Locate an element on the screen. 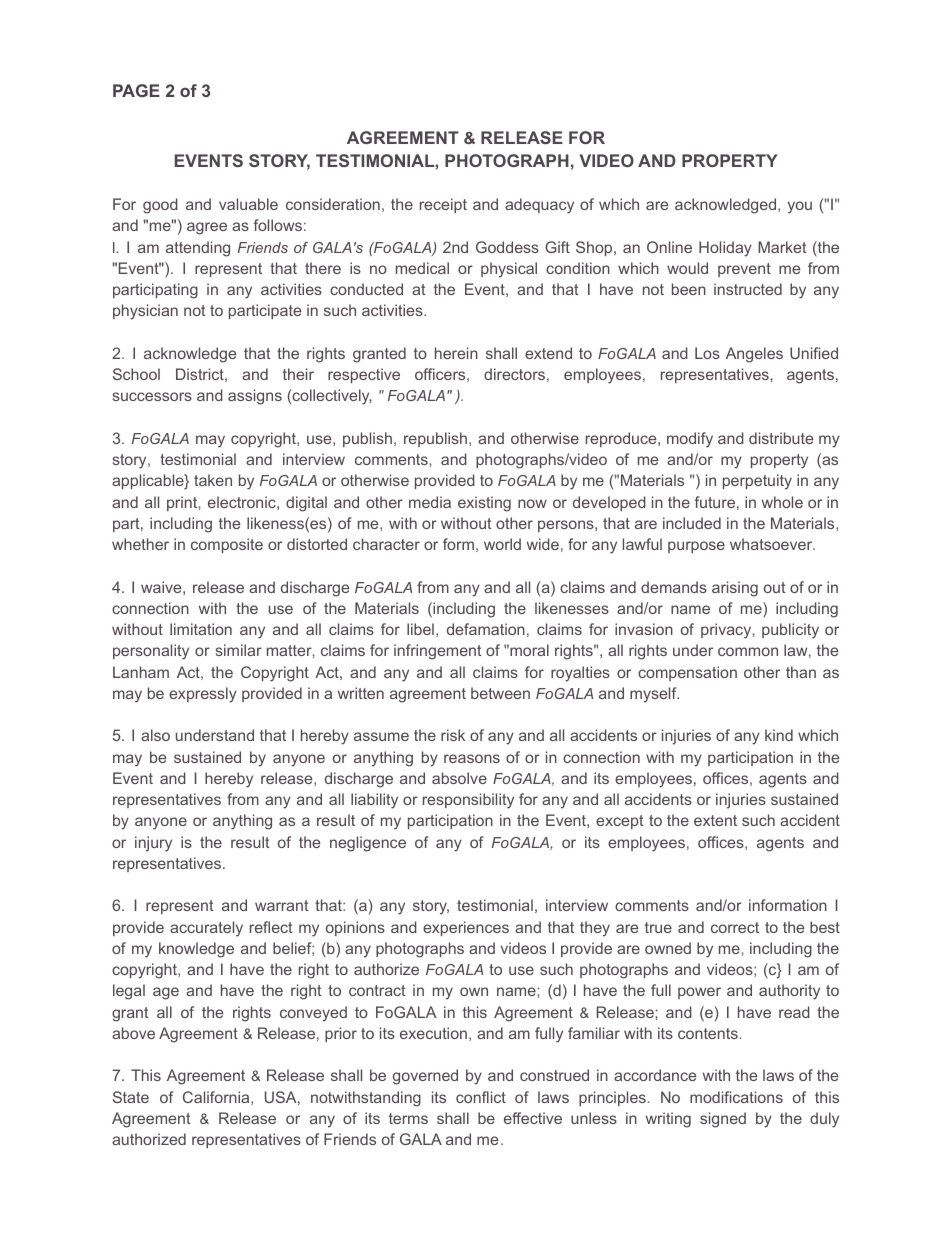  receipt is located at coordinates (443, 205).
